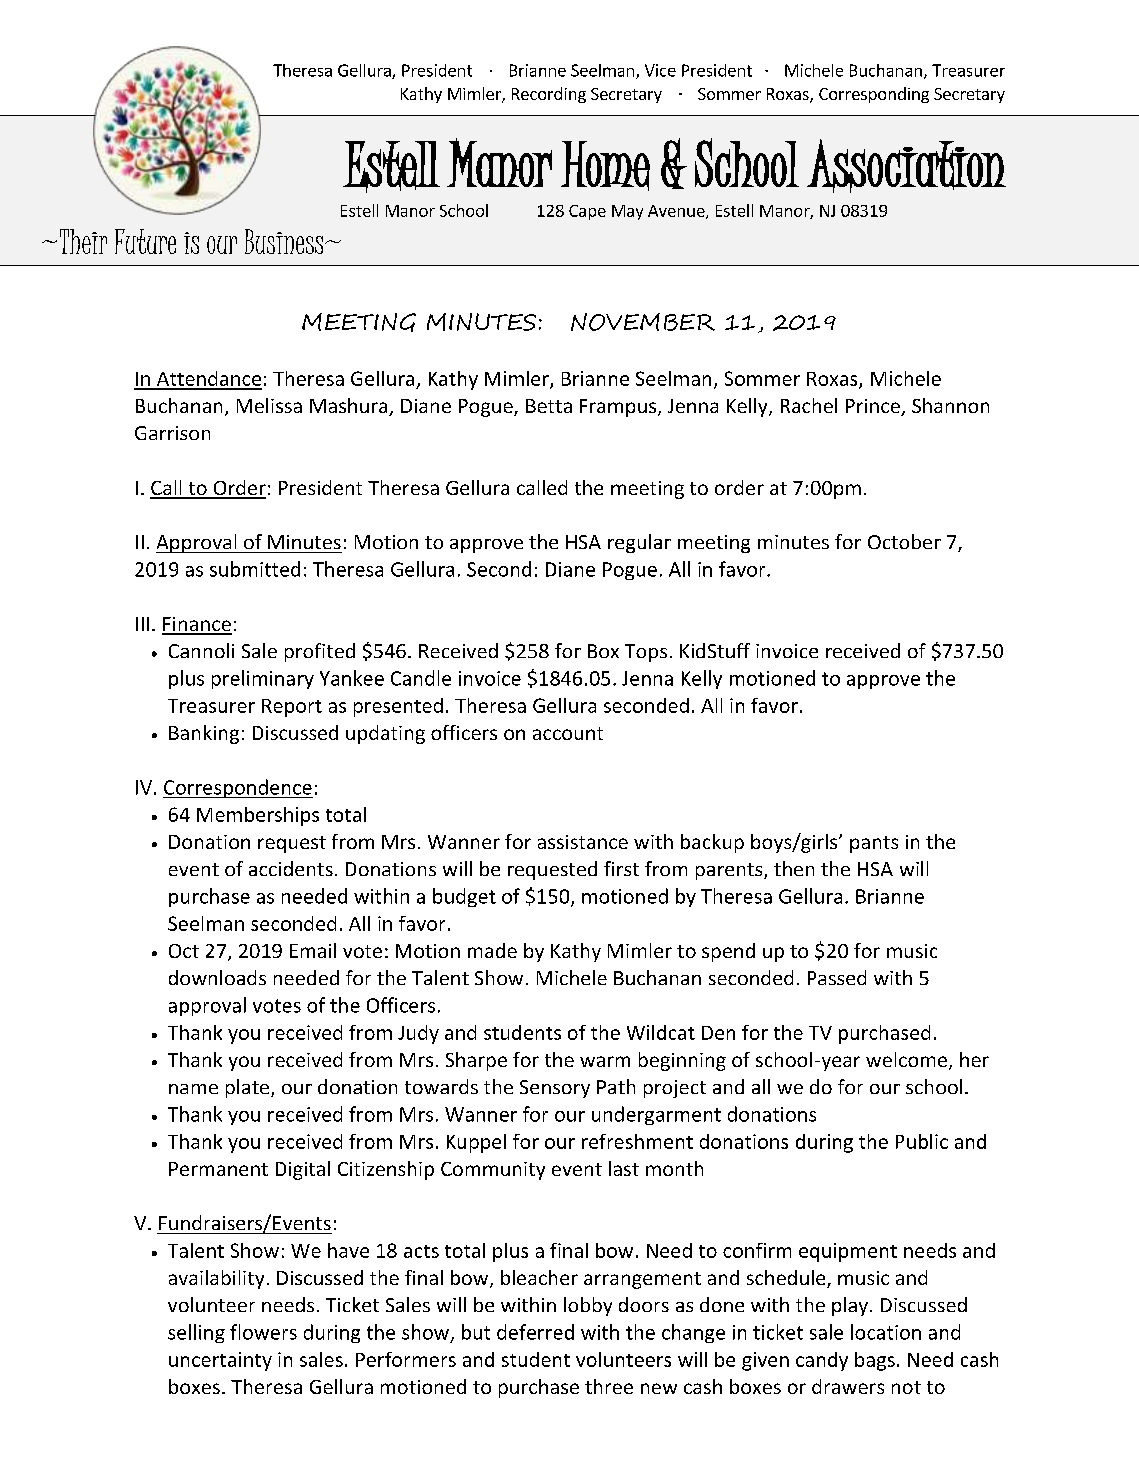 The height and width of the screenshot is (1473, 1139). What do you see at coordinates (639, 543) in the screenshot?
I see `regular` at bounding box center [639, 543].
